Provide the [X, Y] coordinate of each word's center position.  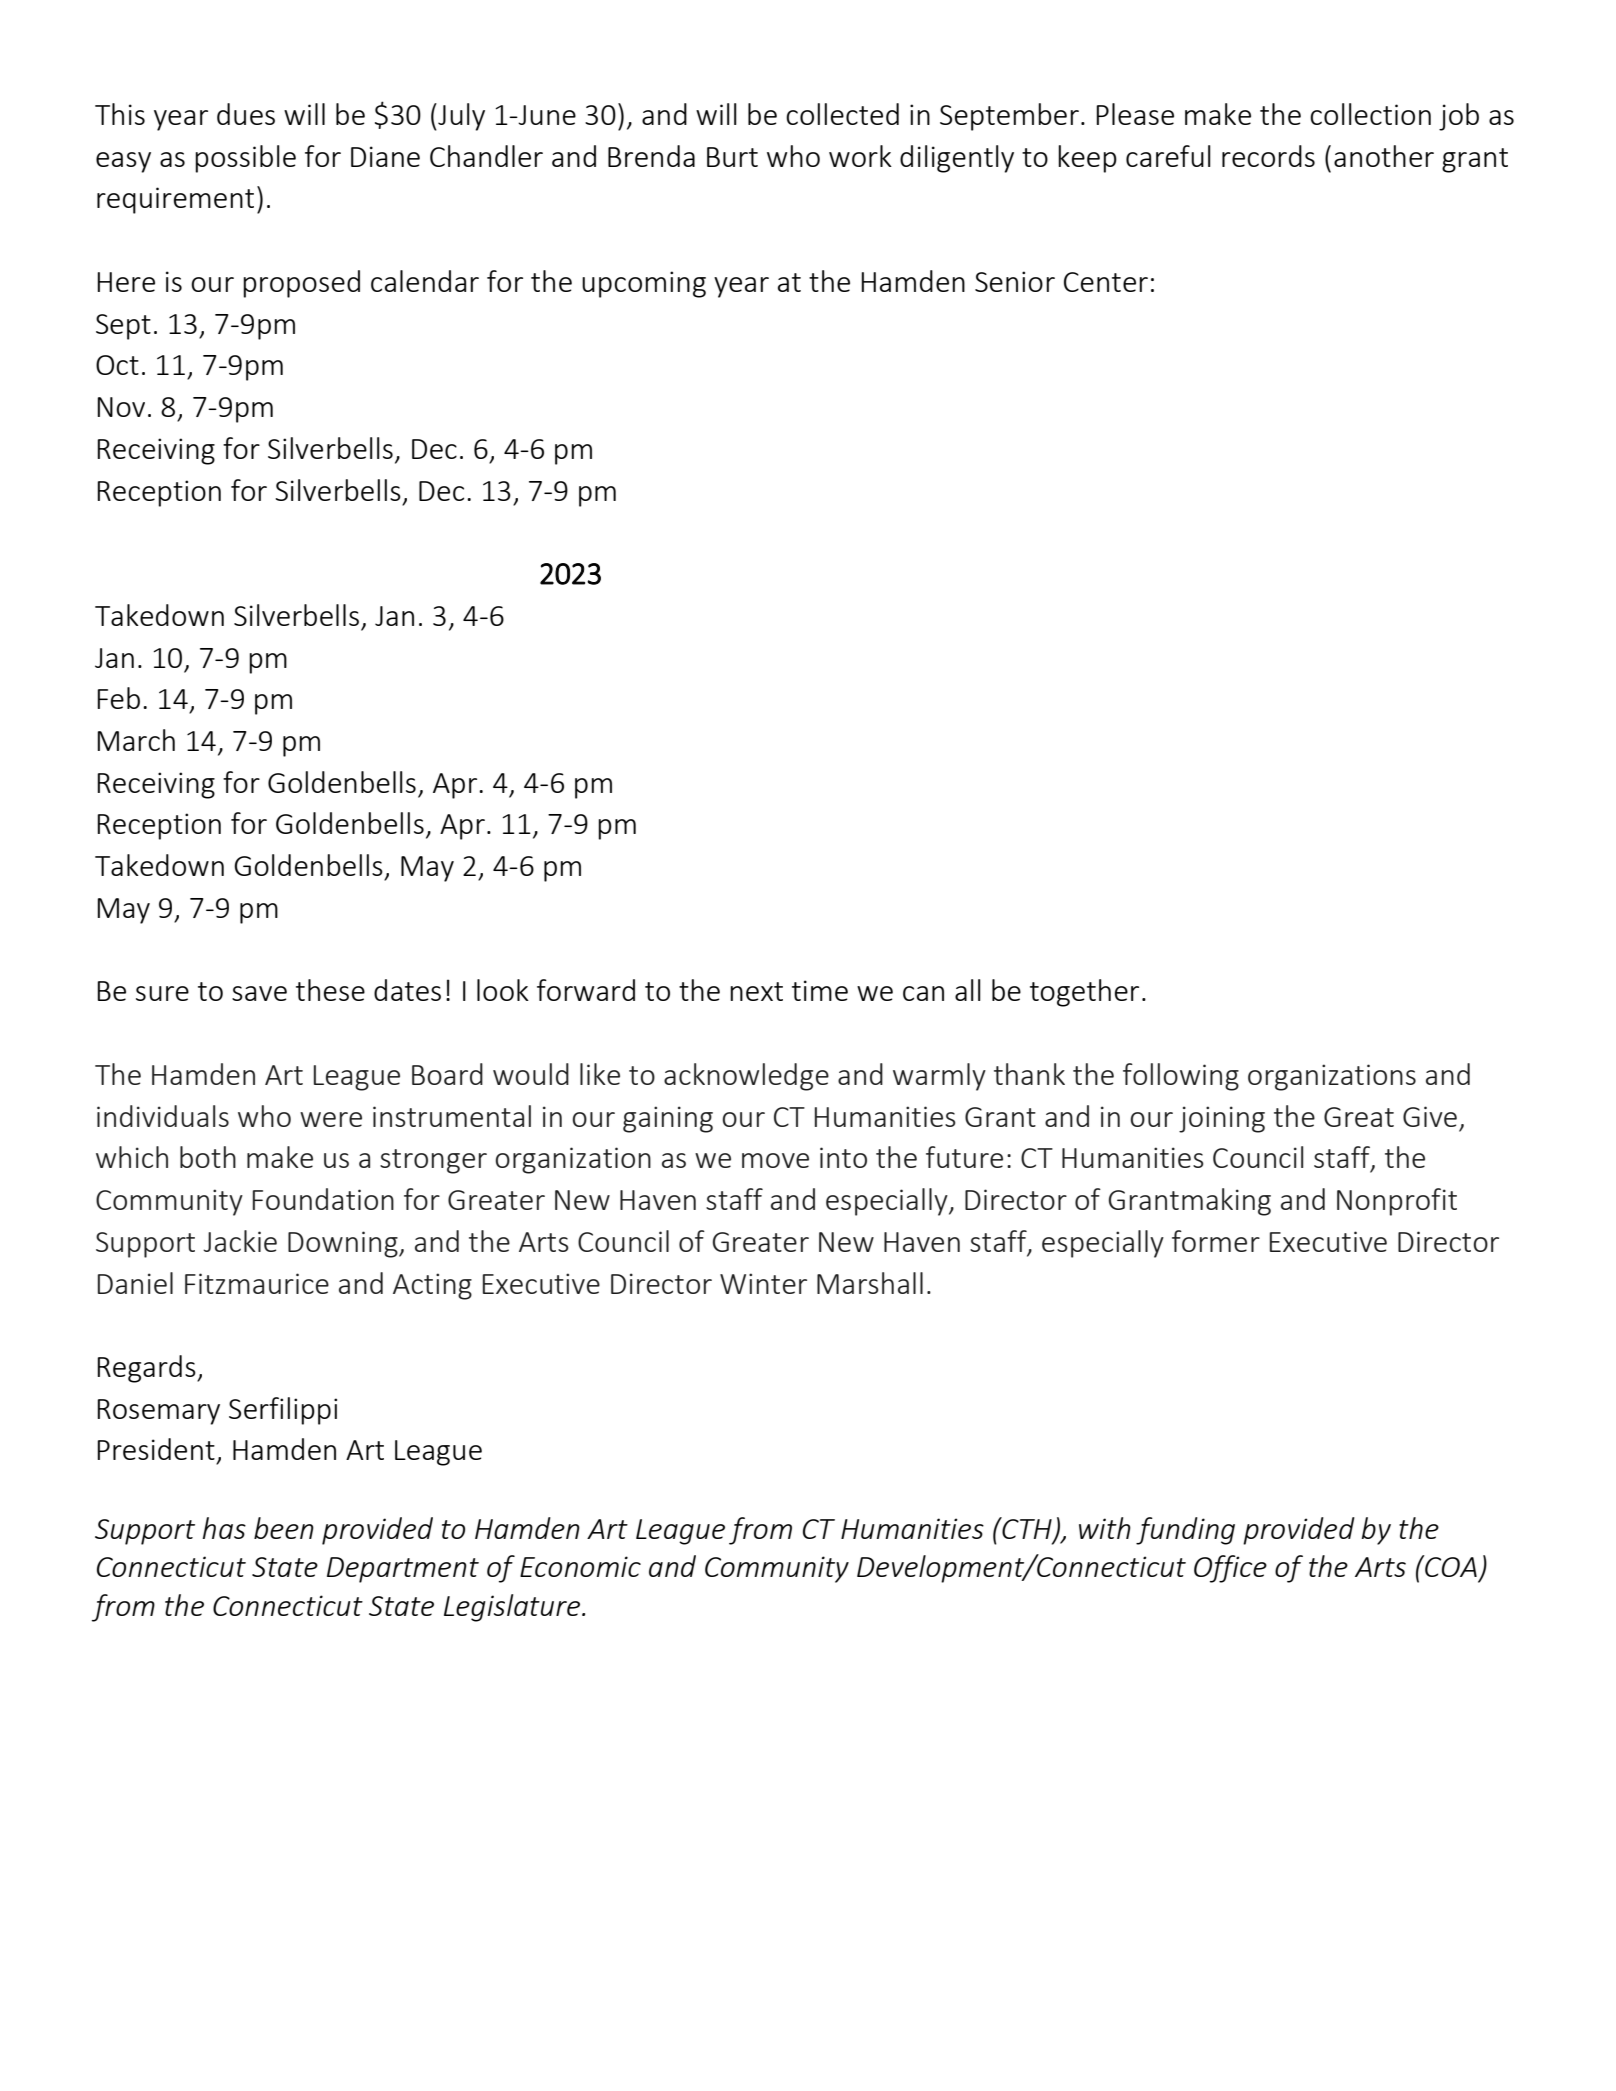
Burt [732, 157]
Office [1230, 1569]
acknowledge [746, 1077]
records [1268, 156]
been [284, 1528]
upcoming [644, 284]
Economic [580, 1566]
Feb [118, 698]
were [331, 1119]
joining [1222, 1119]
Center [1106, 282]
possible [245, 159]
